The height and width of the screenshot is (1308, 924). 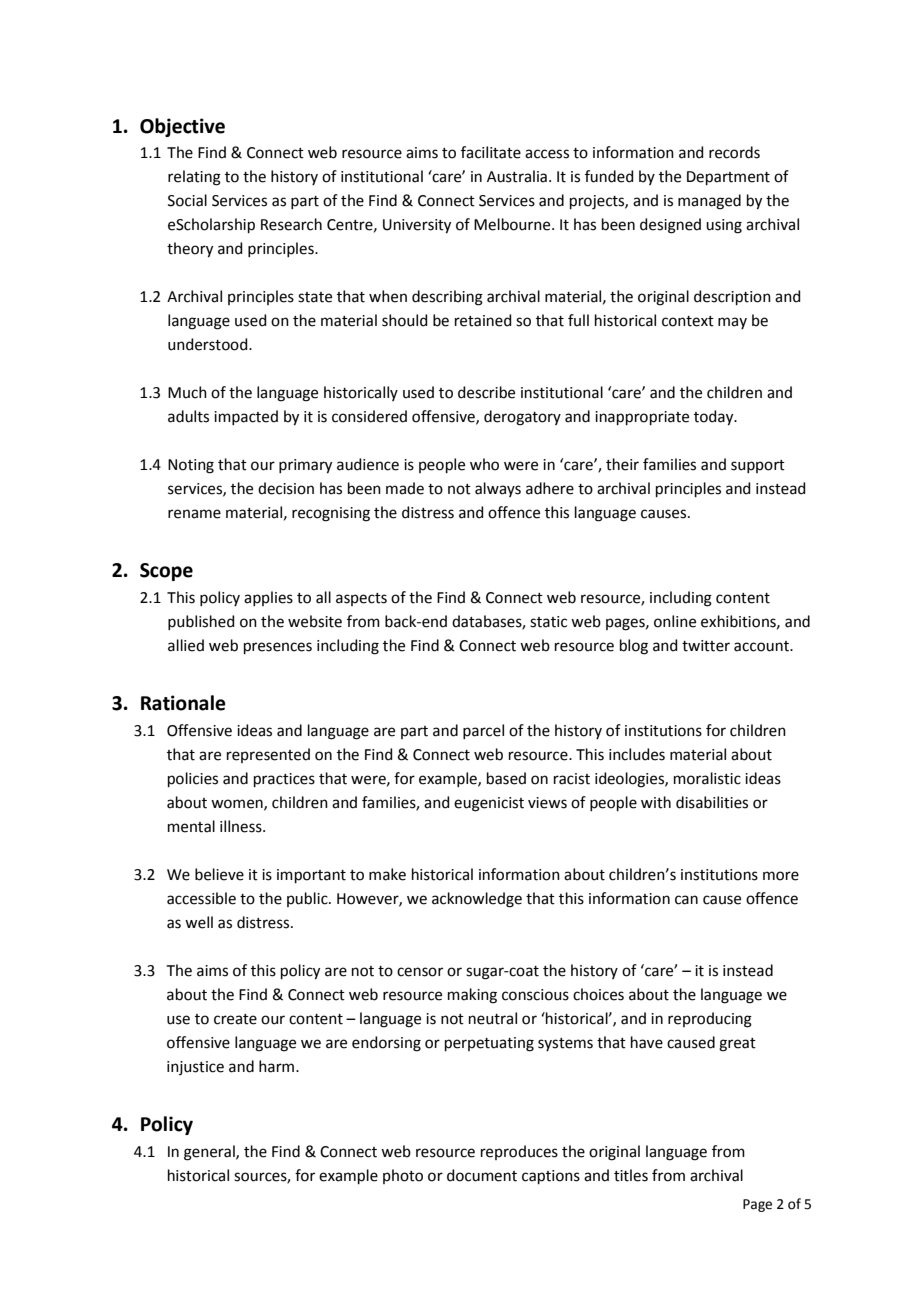 What do you see at coordinates (686, 900) in the screenshot?
I see `can` at bounding box center [686, 900].
